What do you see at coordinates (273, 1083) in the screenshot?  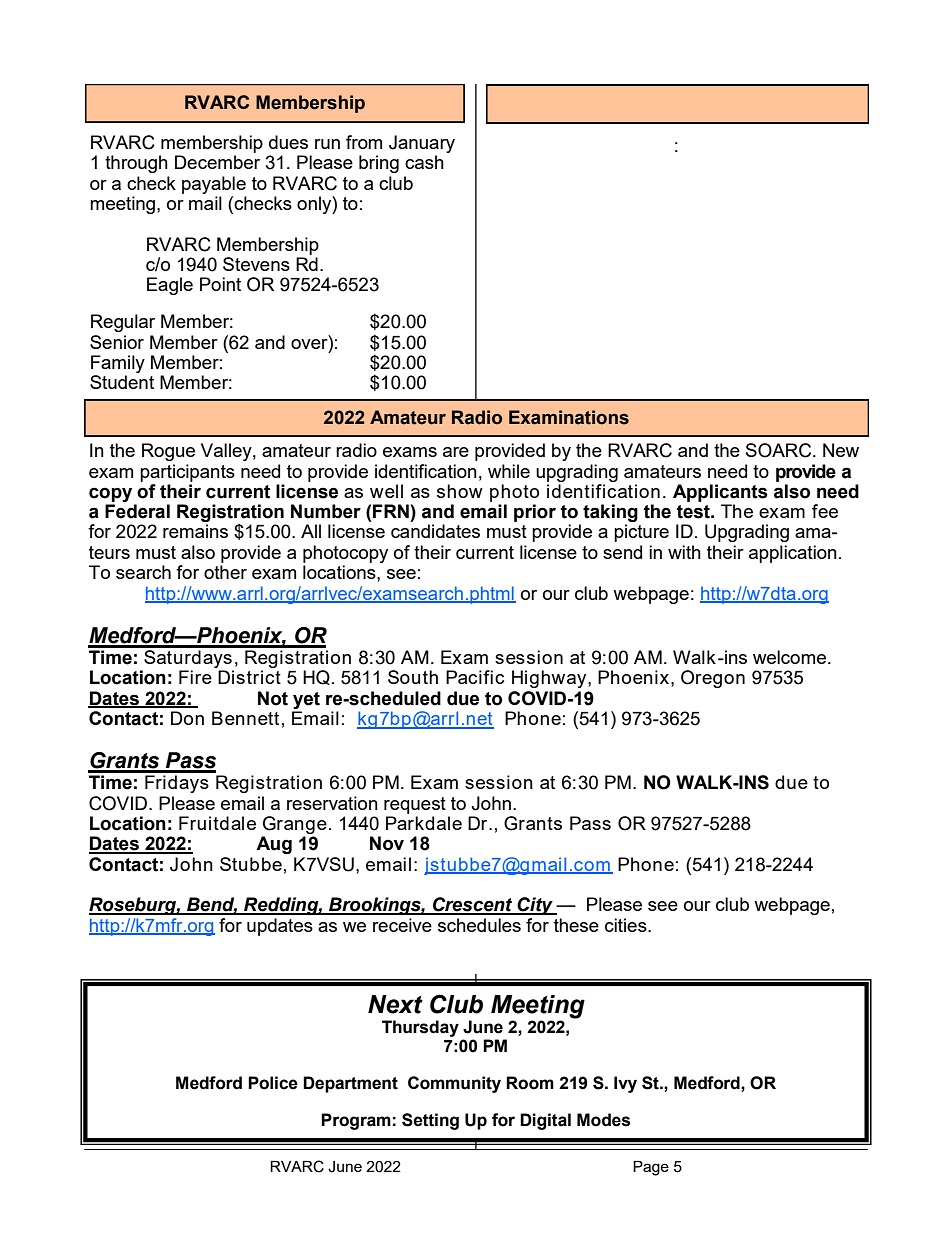 I see `Police` at bounding box center [273, 1083].
